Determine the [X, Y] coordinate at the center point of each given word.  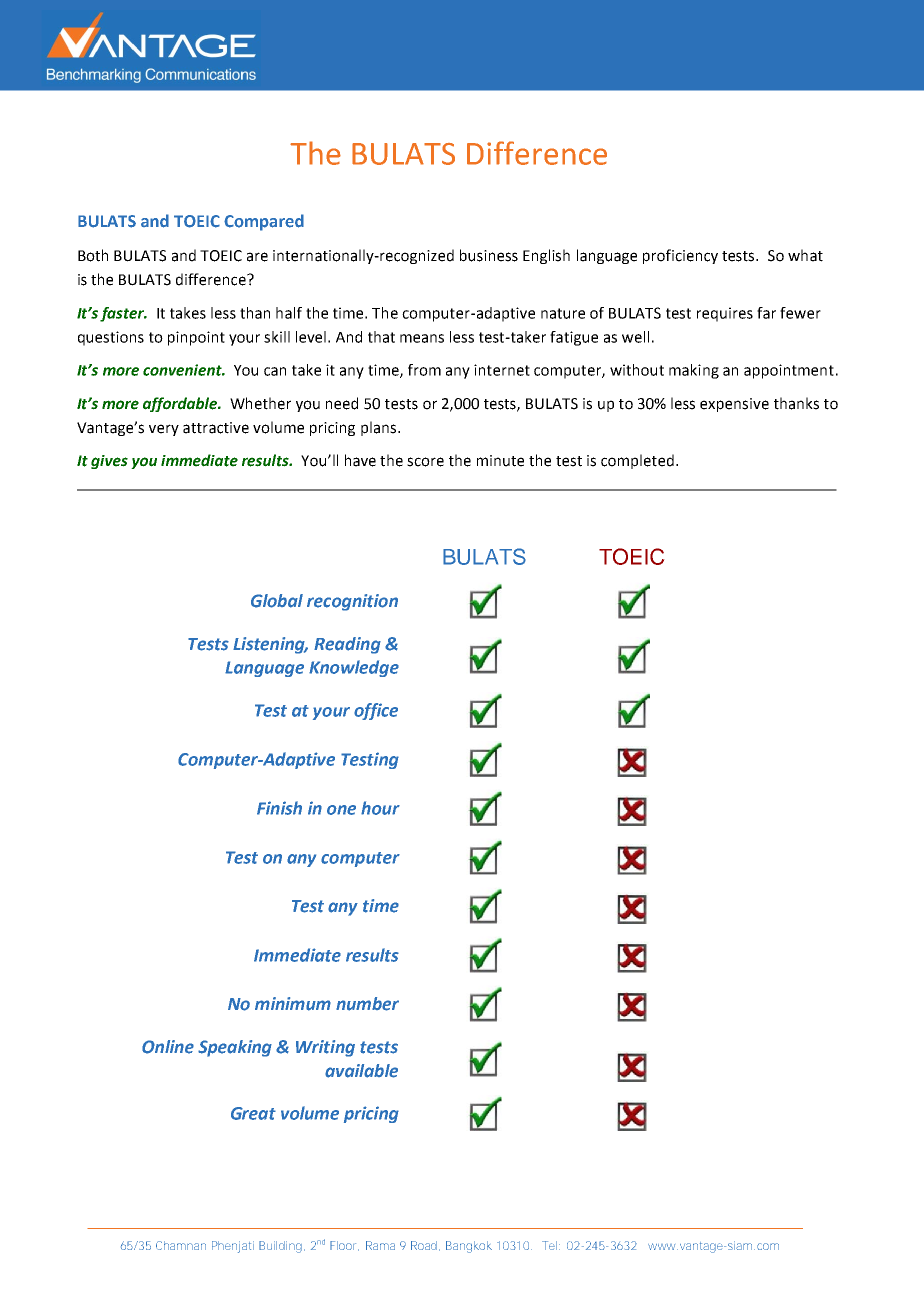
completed [637, 461]
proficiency [680, 256]
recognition [352, 602]
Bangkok [469, 1247]
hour [380, 808]
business [489, 255]
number [367, 1004]
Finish [279, 808]
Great [253, 1113]
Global [277, 601]
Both [93, 255]
